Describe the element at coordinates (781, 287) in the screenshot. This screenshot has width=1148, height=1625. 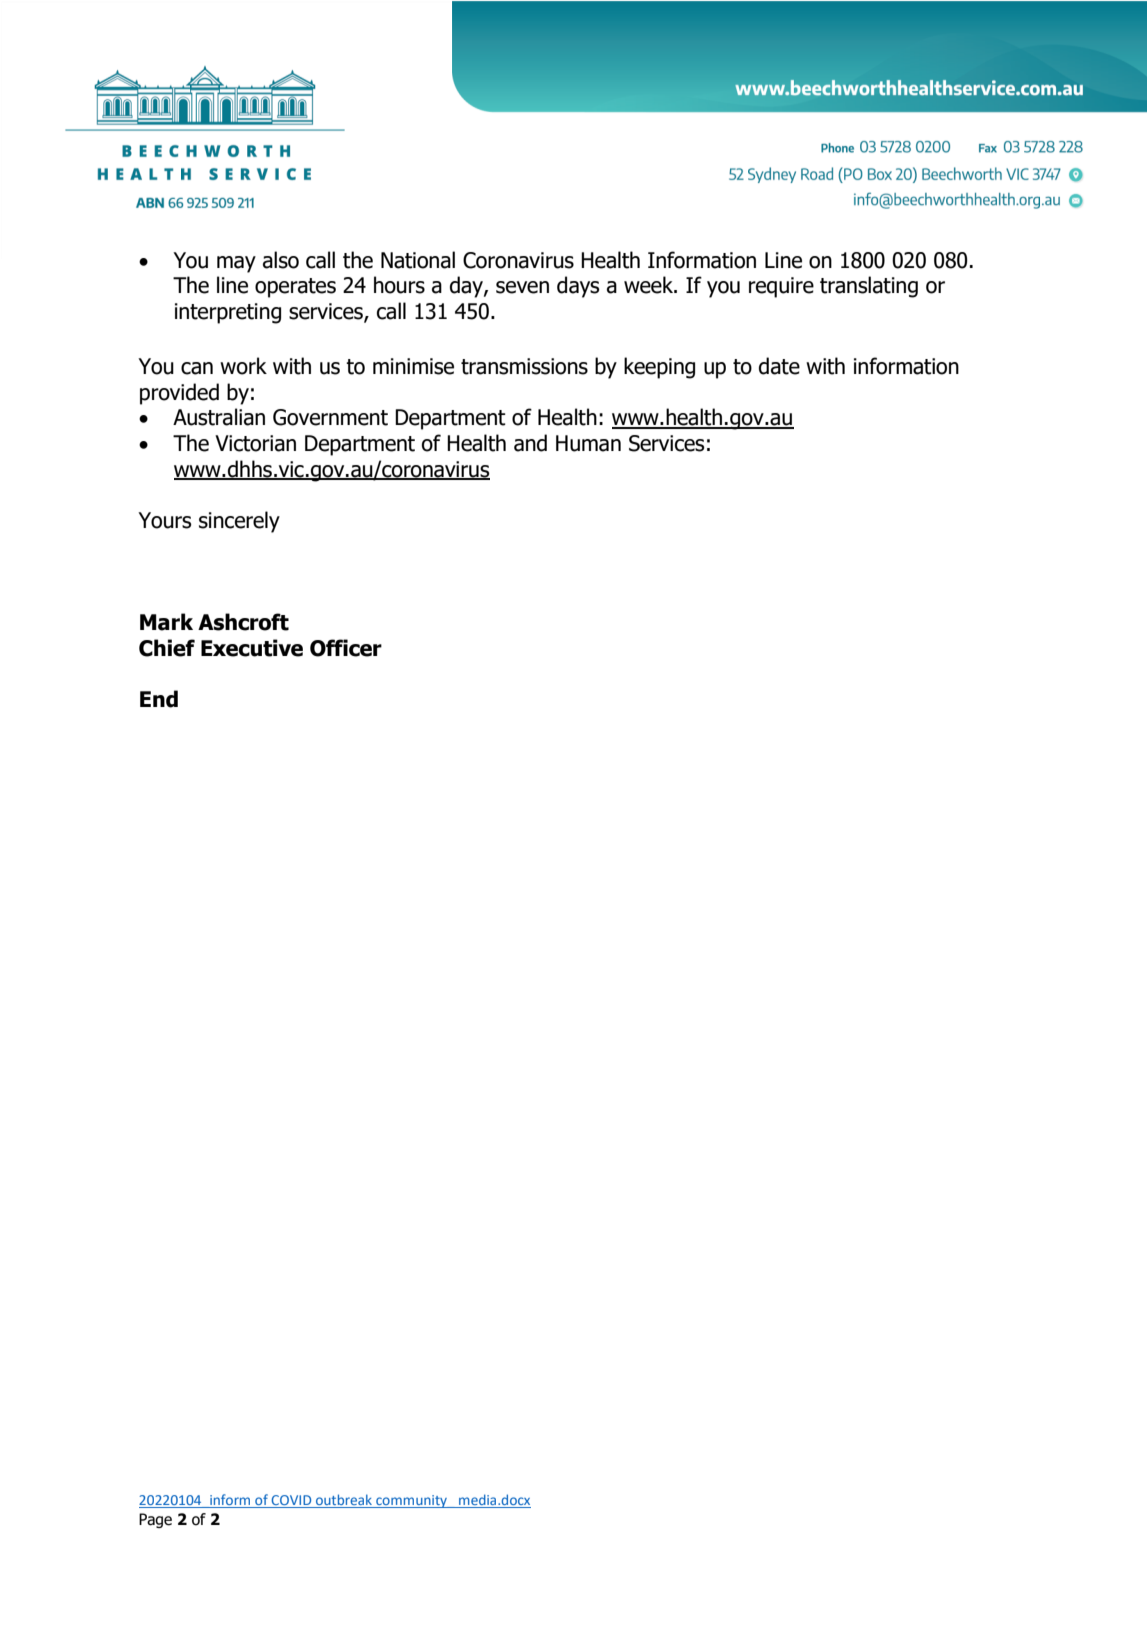
I see `require` at that location.
